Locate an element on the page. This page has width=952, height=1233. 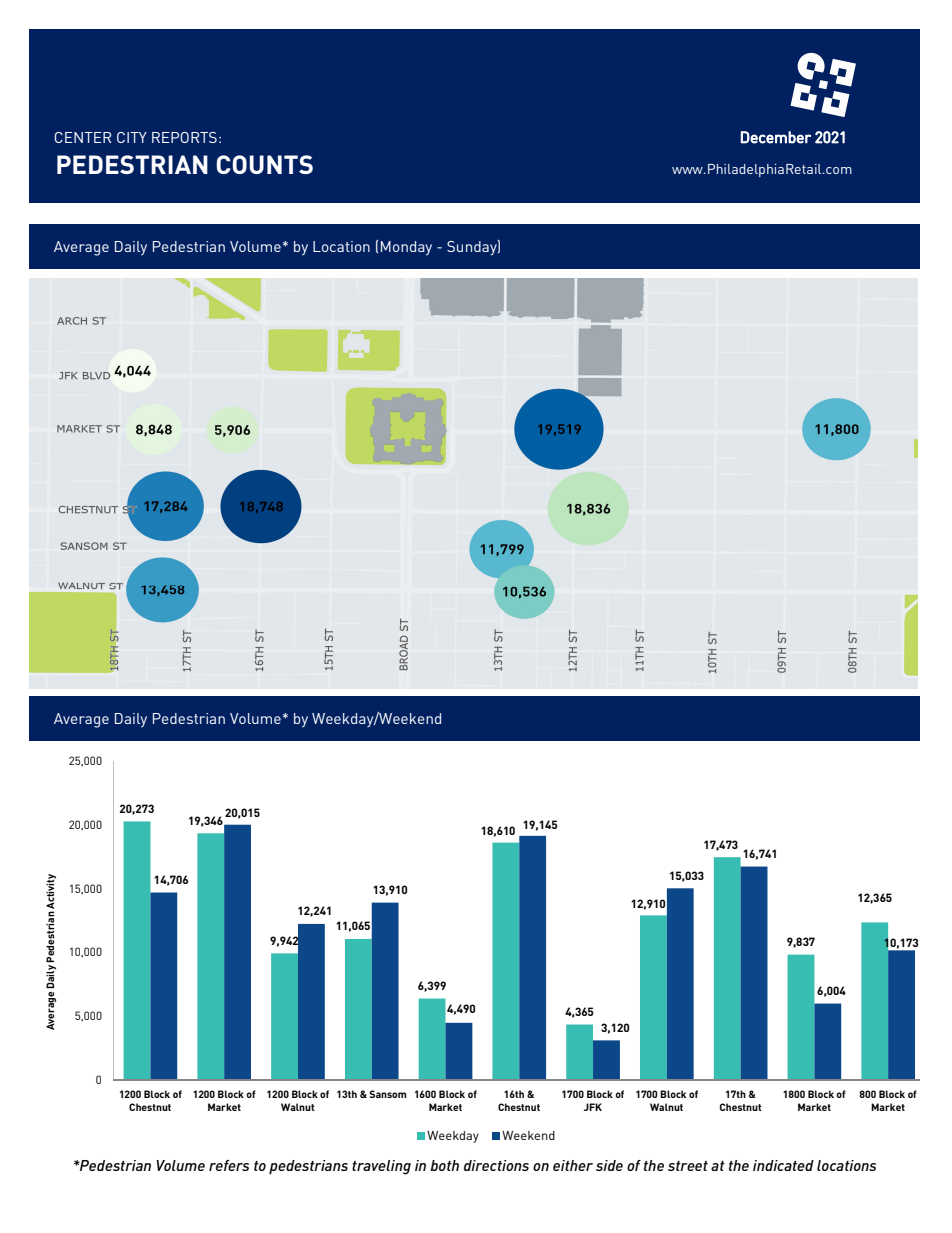
Monday is located at coordinates (406, 248).
